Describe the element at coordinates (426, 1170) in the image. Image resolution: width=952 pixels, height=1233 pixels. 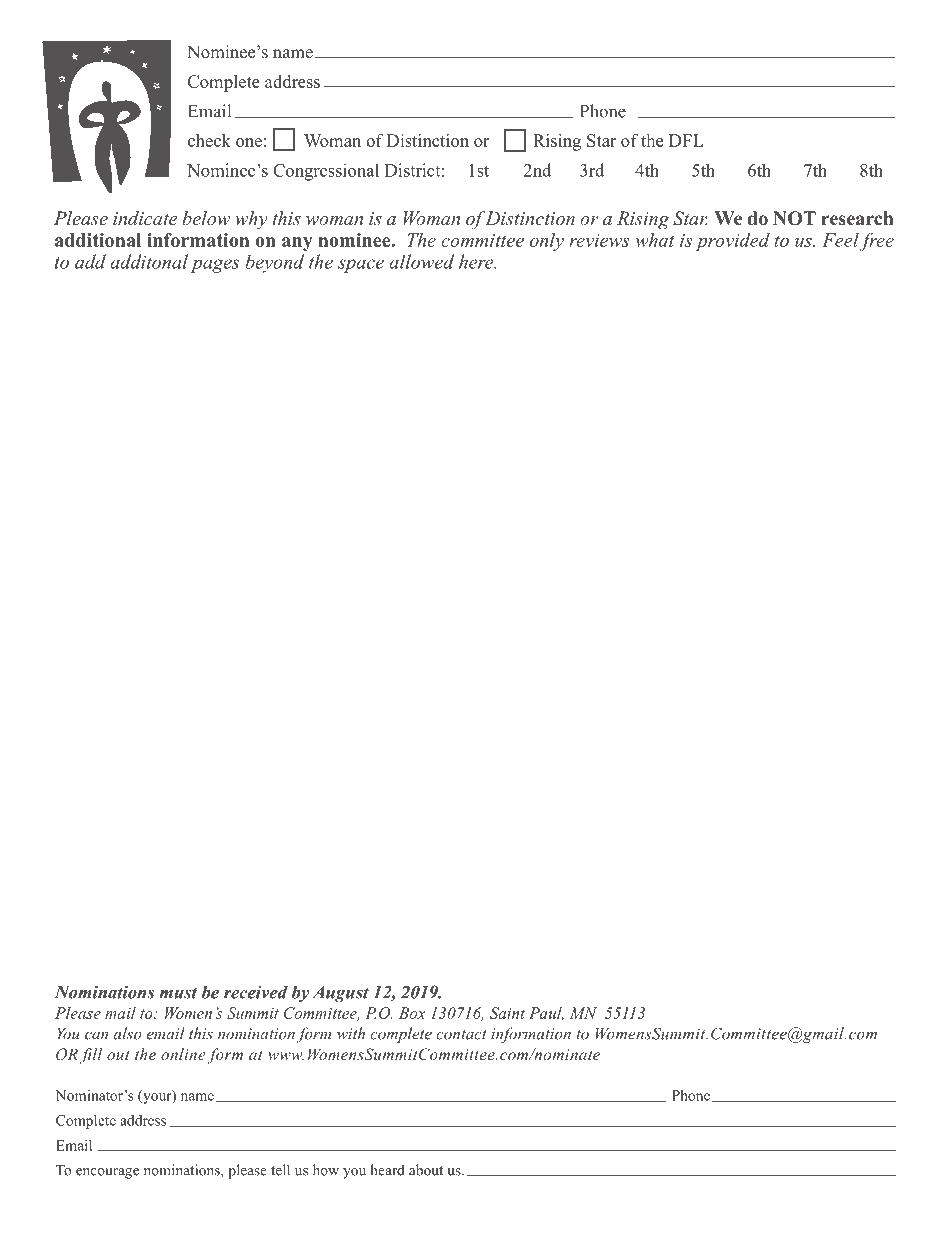
I see `about` at that location.
